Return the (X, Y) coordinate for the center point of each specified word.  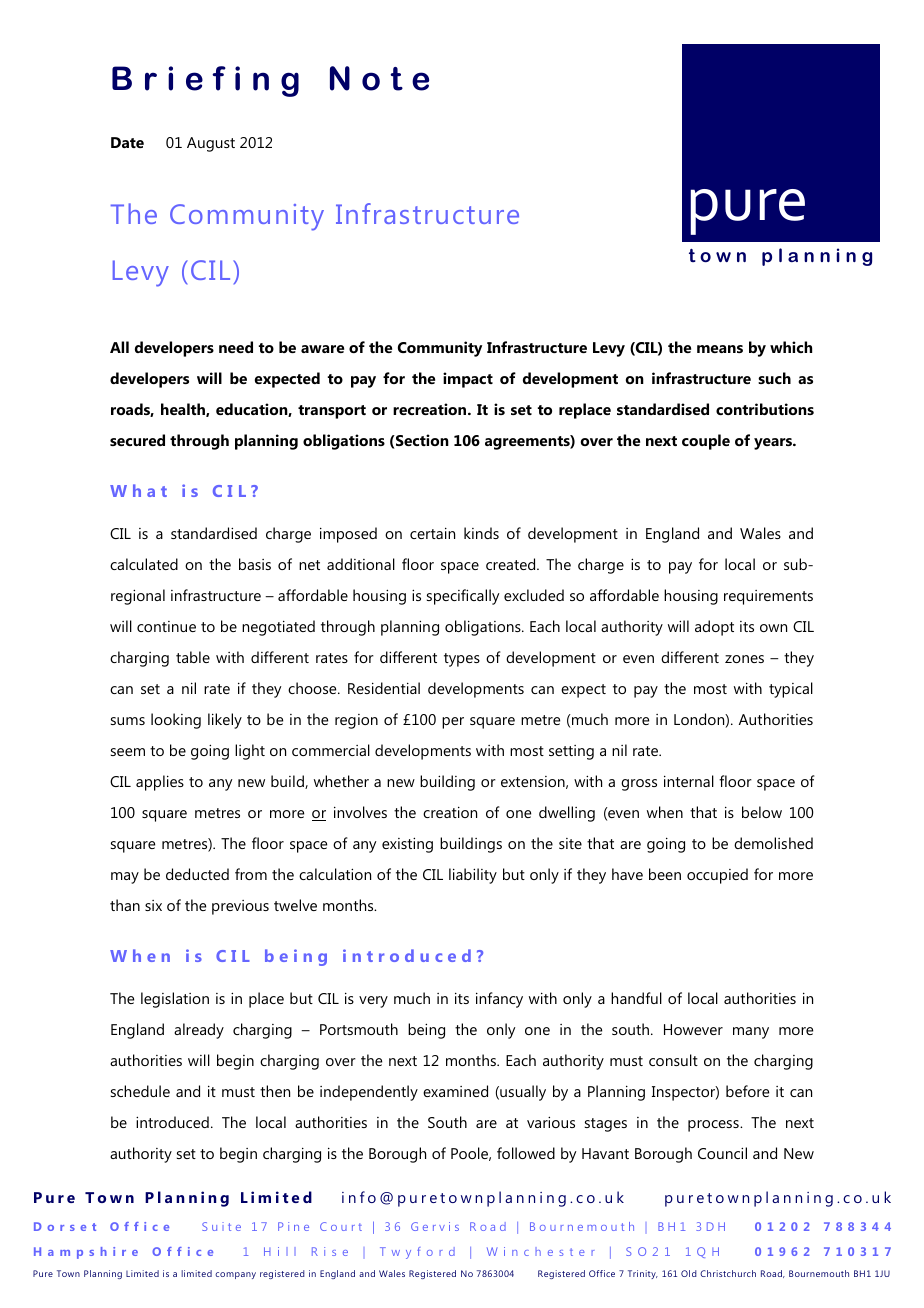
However (693, 1029)
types (462, 660)
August (211, 144)
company (235, 1275)
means (720, 349)
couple (706, 442)
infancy (499, 1000)
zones (744, 659)
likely (225, 721)
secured (137, 440)
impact (468, 380)
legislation (175, 1000)
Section (421, 441)
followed (526, 1153)
